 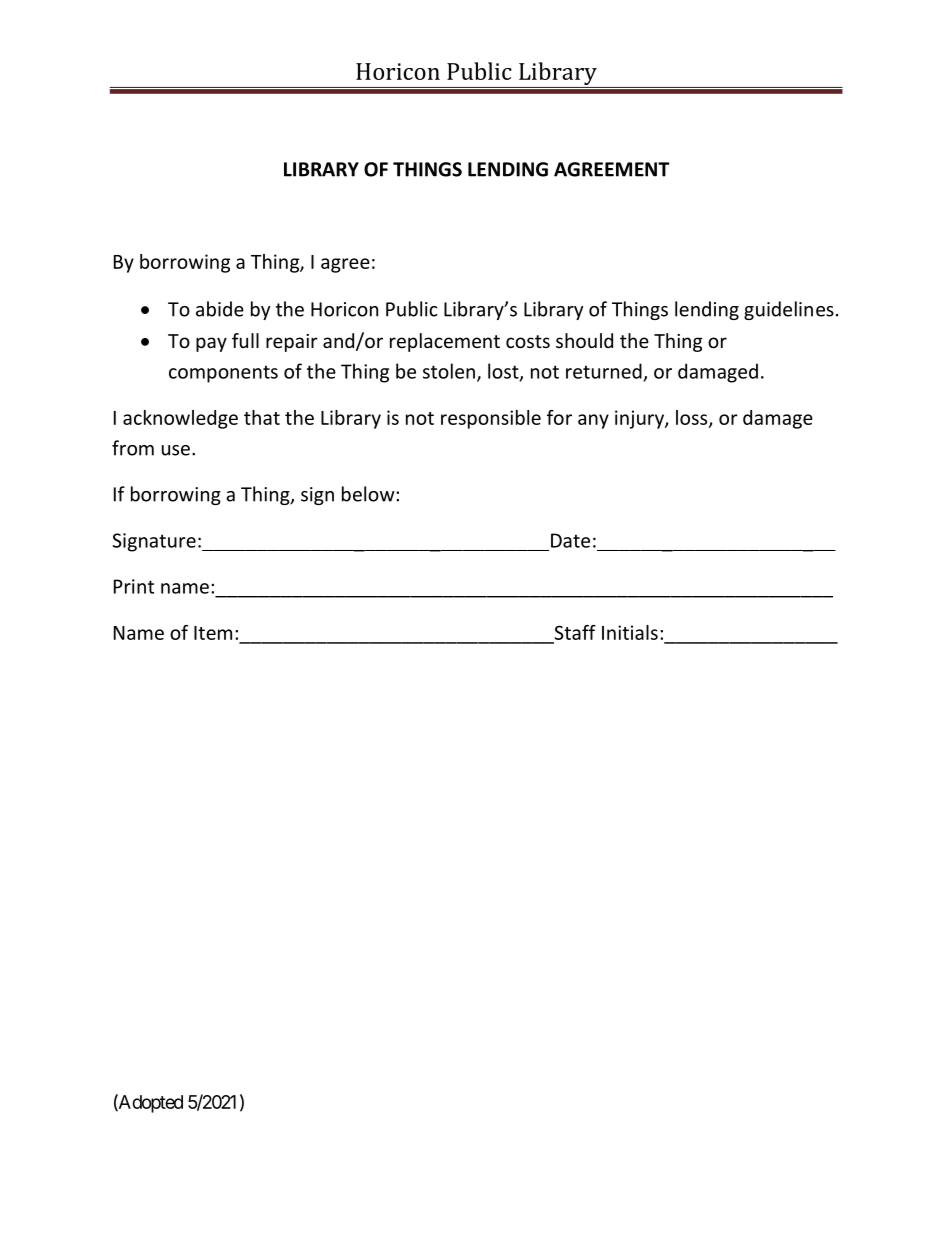 What do you see at coordinates (445, 342) in the image?
I see `replacement` at bounding box center [445, 342].
